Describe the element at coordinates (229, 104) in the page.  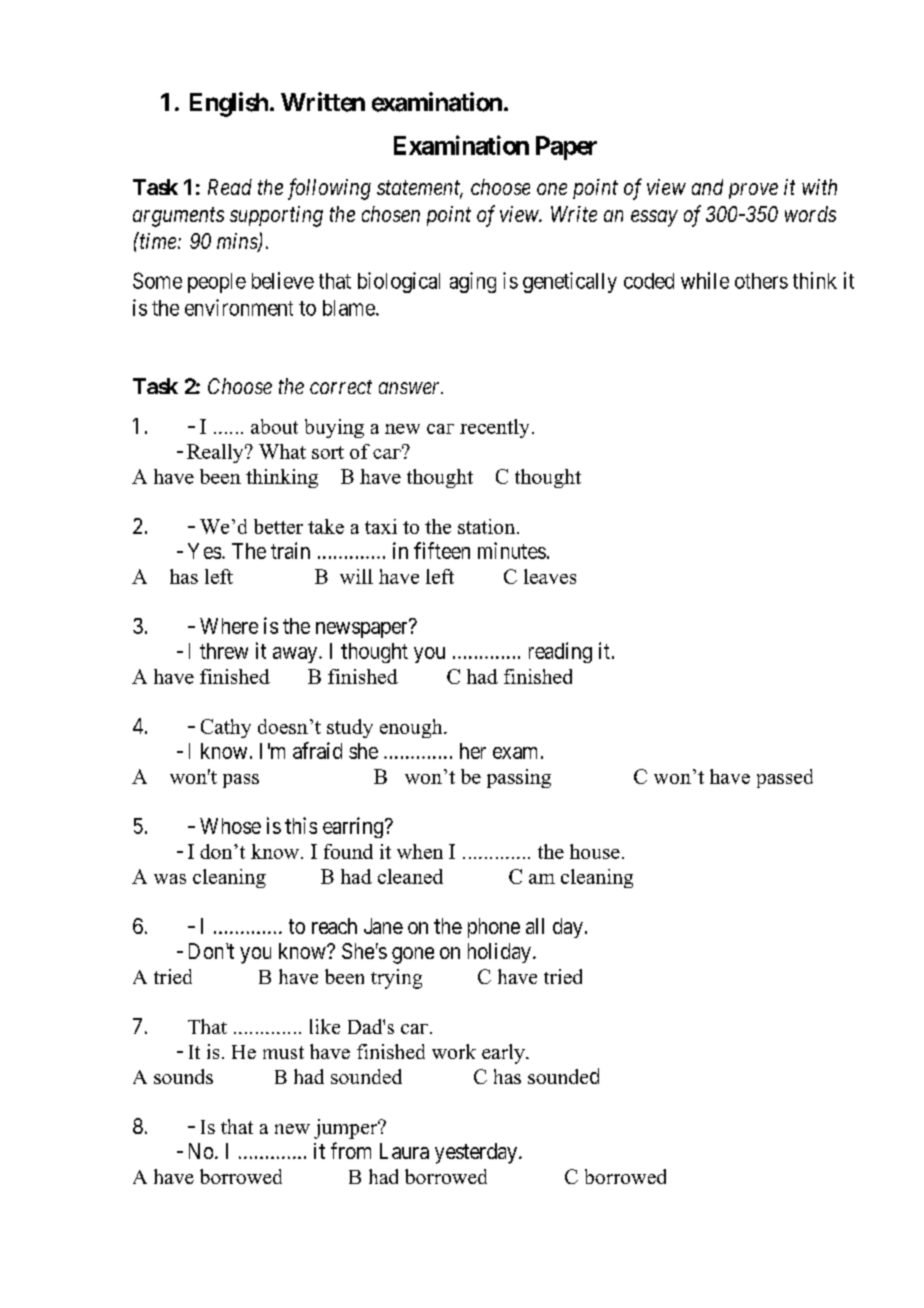
I see `English` at that location.
